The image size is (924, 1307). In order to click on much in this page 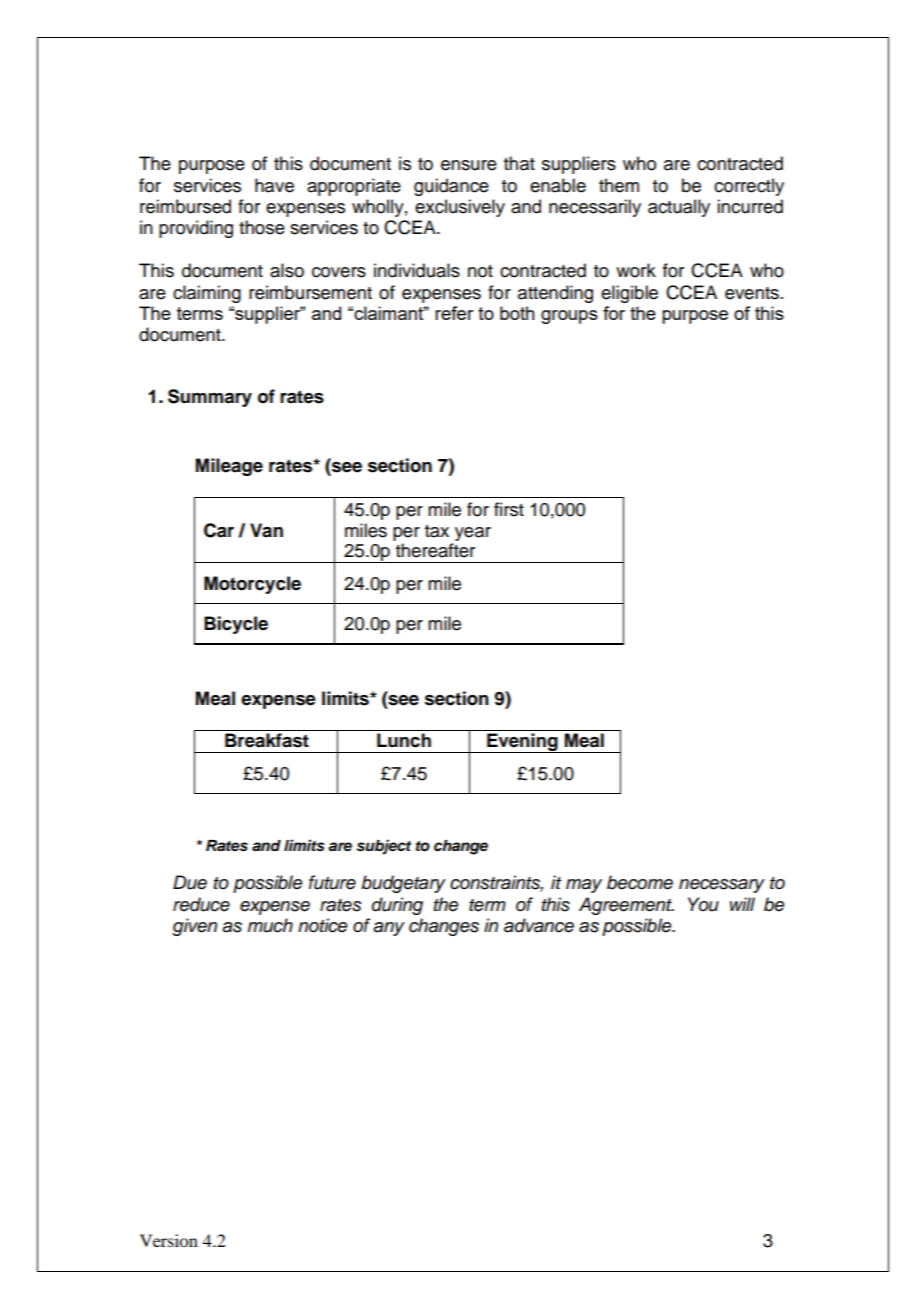, I will do `click(270, 925)`.
